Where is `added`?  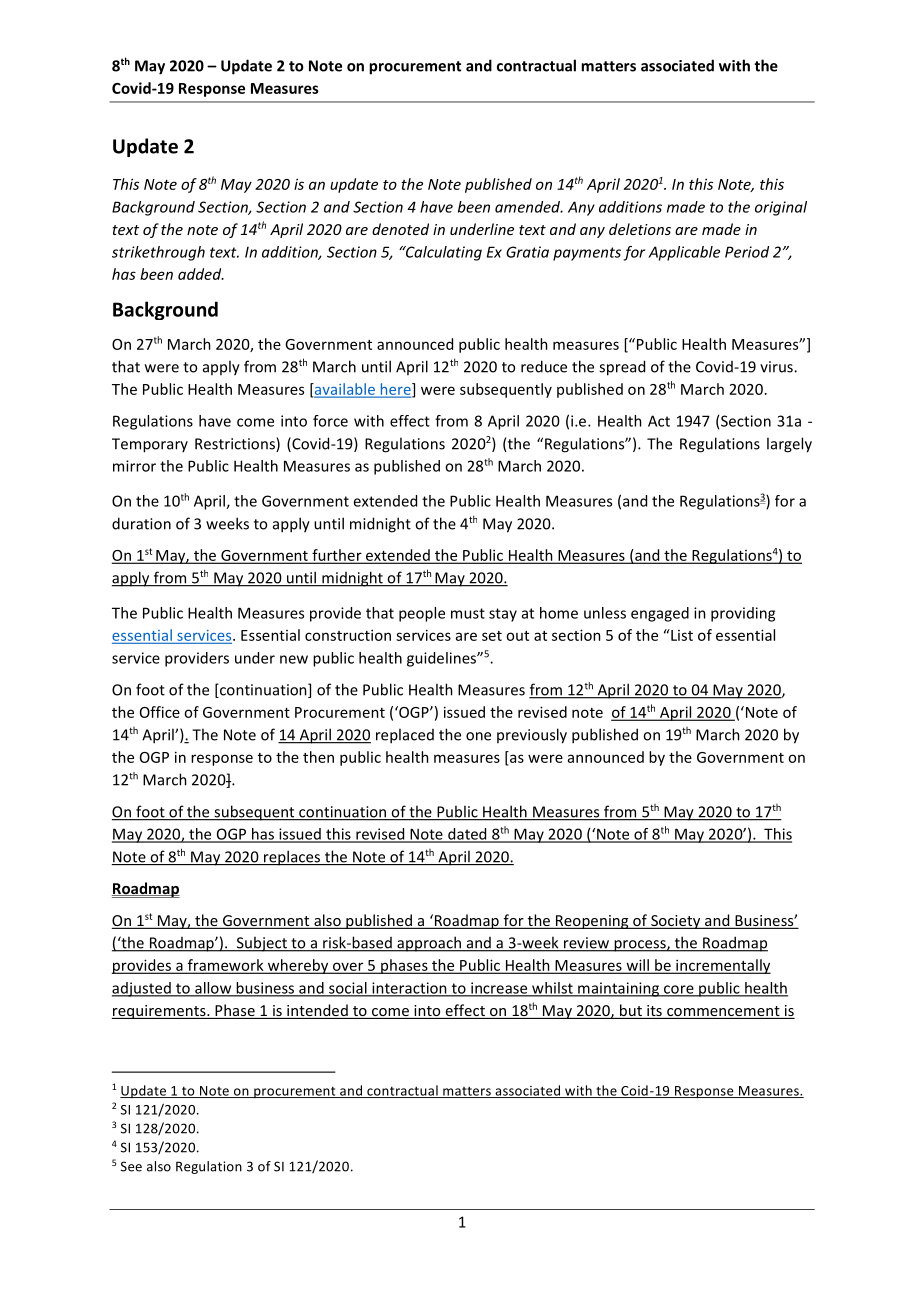
added is located at coordinates (201, 274).
